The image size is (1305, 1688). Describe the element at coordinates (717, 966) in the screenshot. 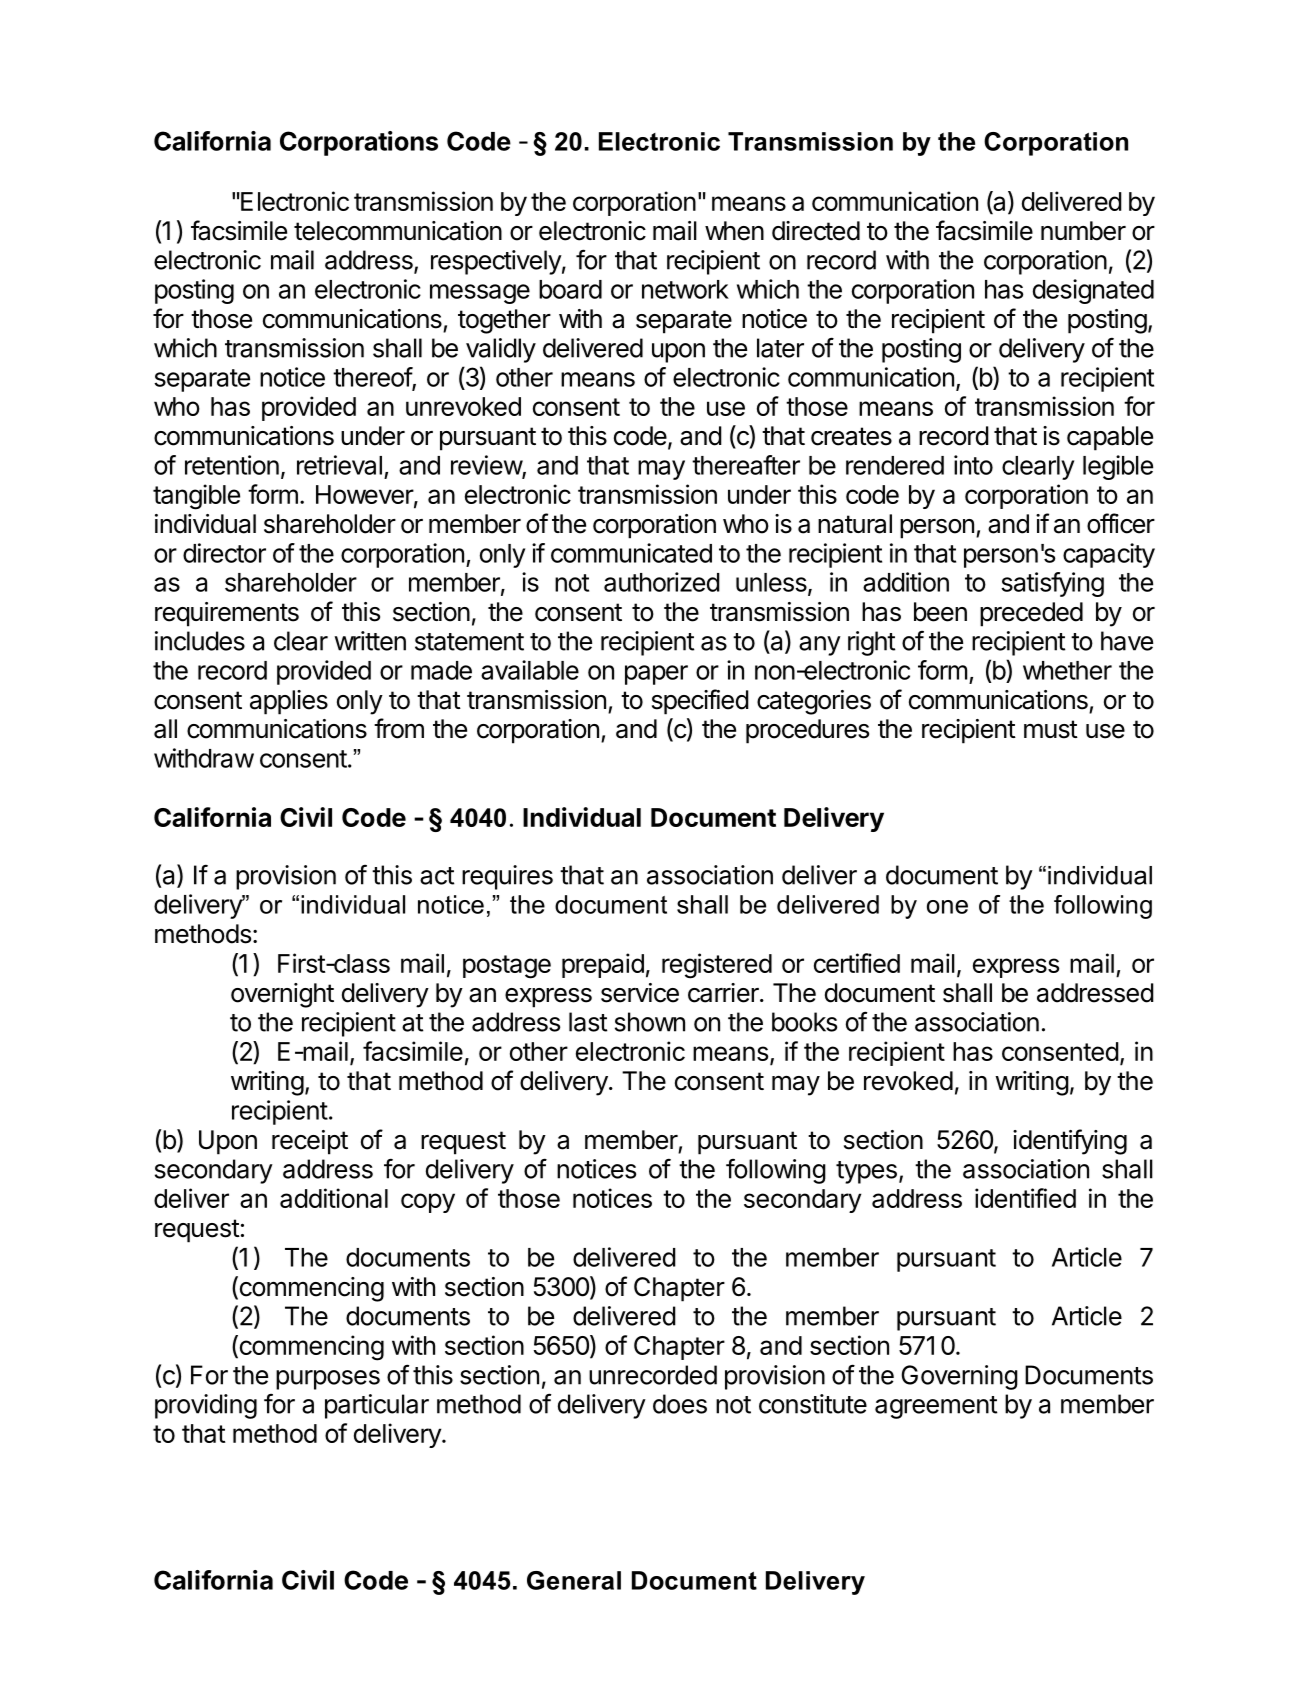

I see `registered` at that location.
